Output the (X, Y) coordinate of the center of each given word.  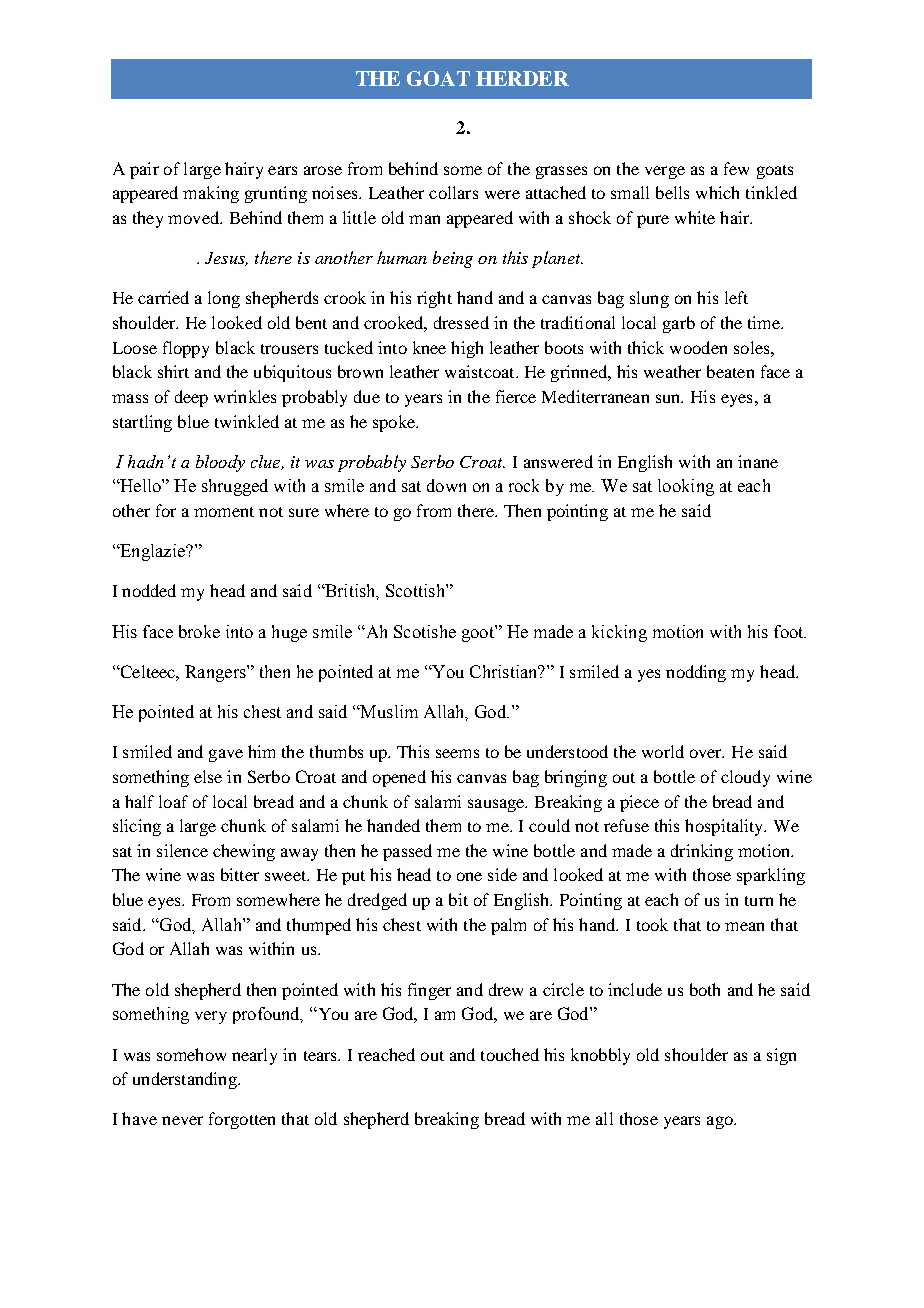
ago (721, 1122)
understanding (186, 1080)
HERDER (522, 78)
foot (790, 631)
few (736, 168)
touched (510, 1054)
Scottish (416, 590)
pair (144, 170)
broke (199, 631)
